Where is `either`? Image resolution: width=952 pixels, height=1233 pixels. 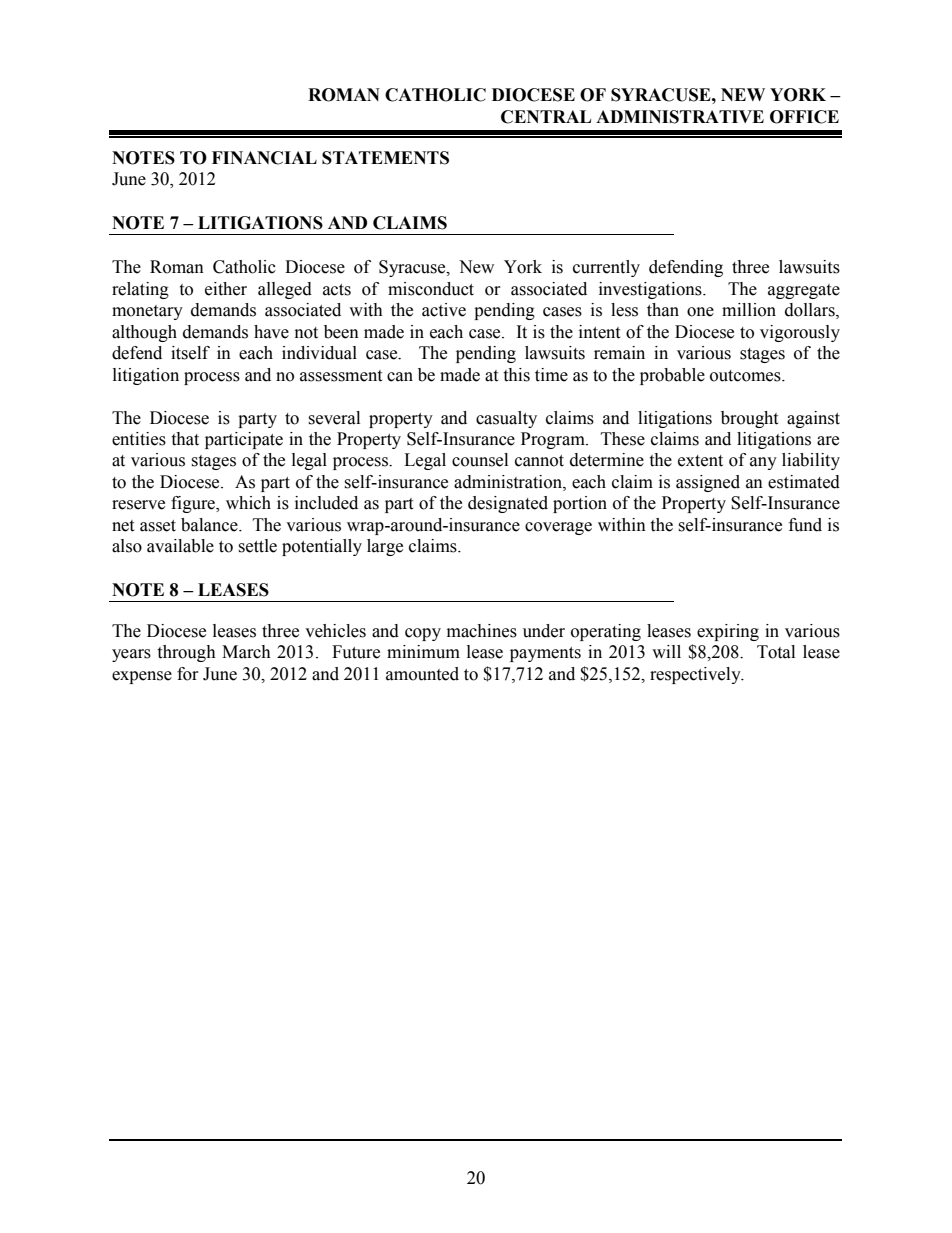
either is located at coordinates (226, 289).
